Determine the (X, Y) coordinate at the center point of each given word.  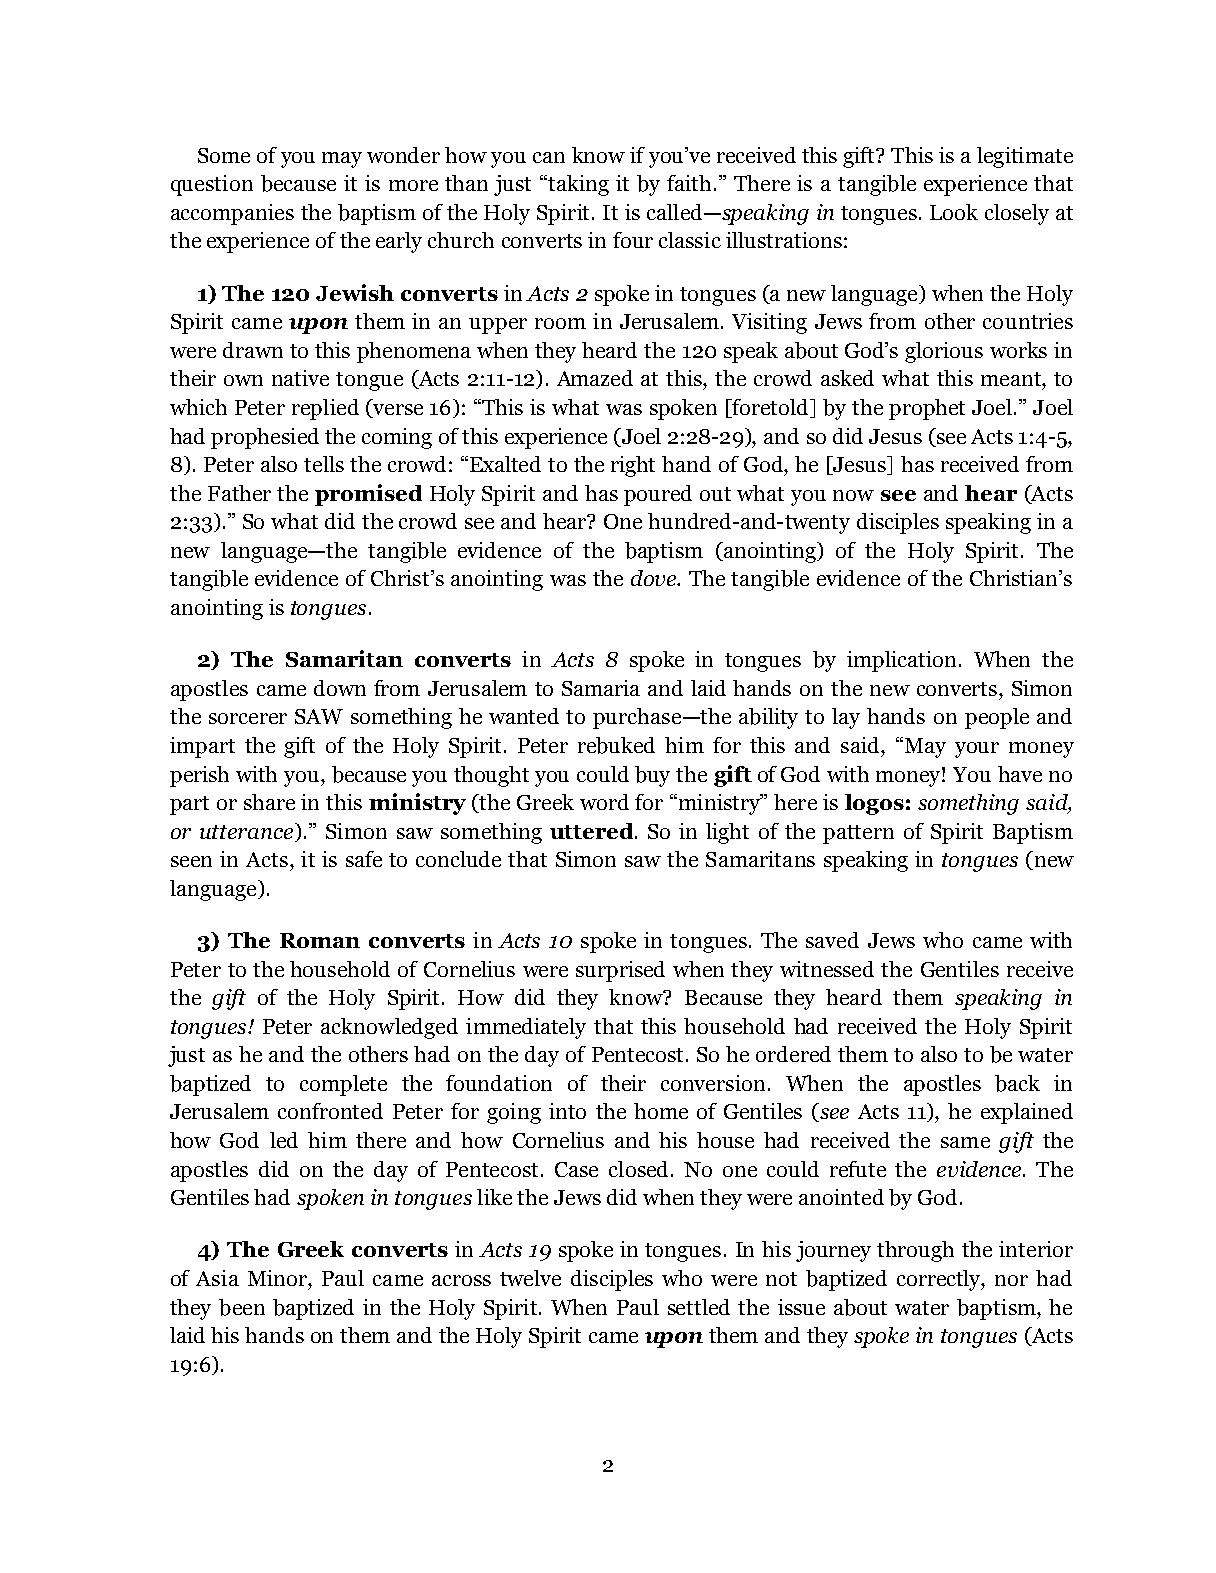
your (977, 750)
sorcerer (248, 718)
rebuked (616, 745)
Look (954, 212)
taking (577, 185)
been (242, 1307)
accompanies (232, 214)
